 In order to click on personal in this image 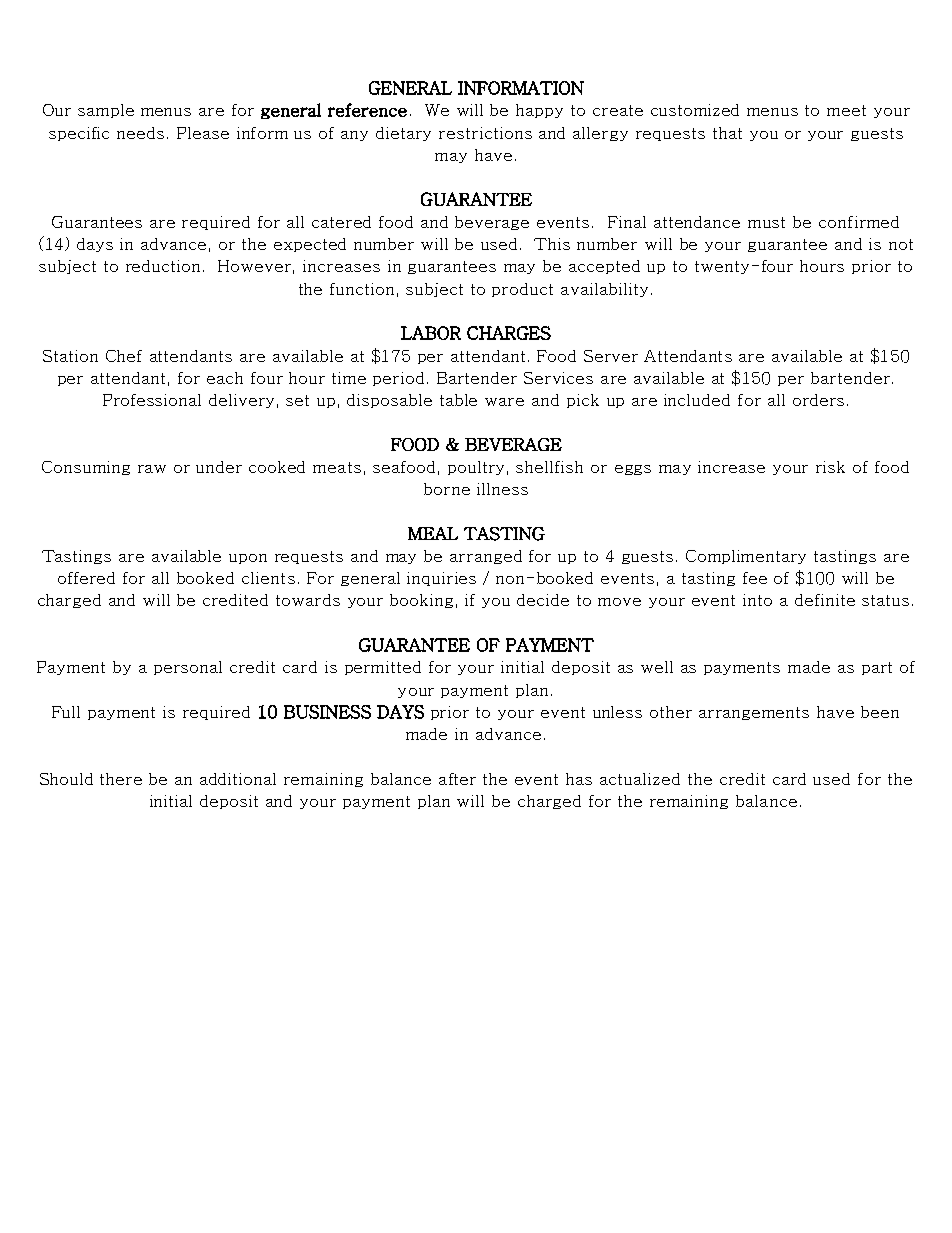, I will do `click(188, 668)`.
